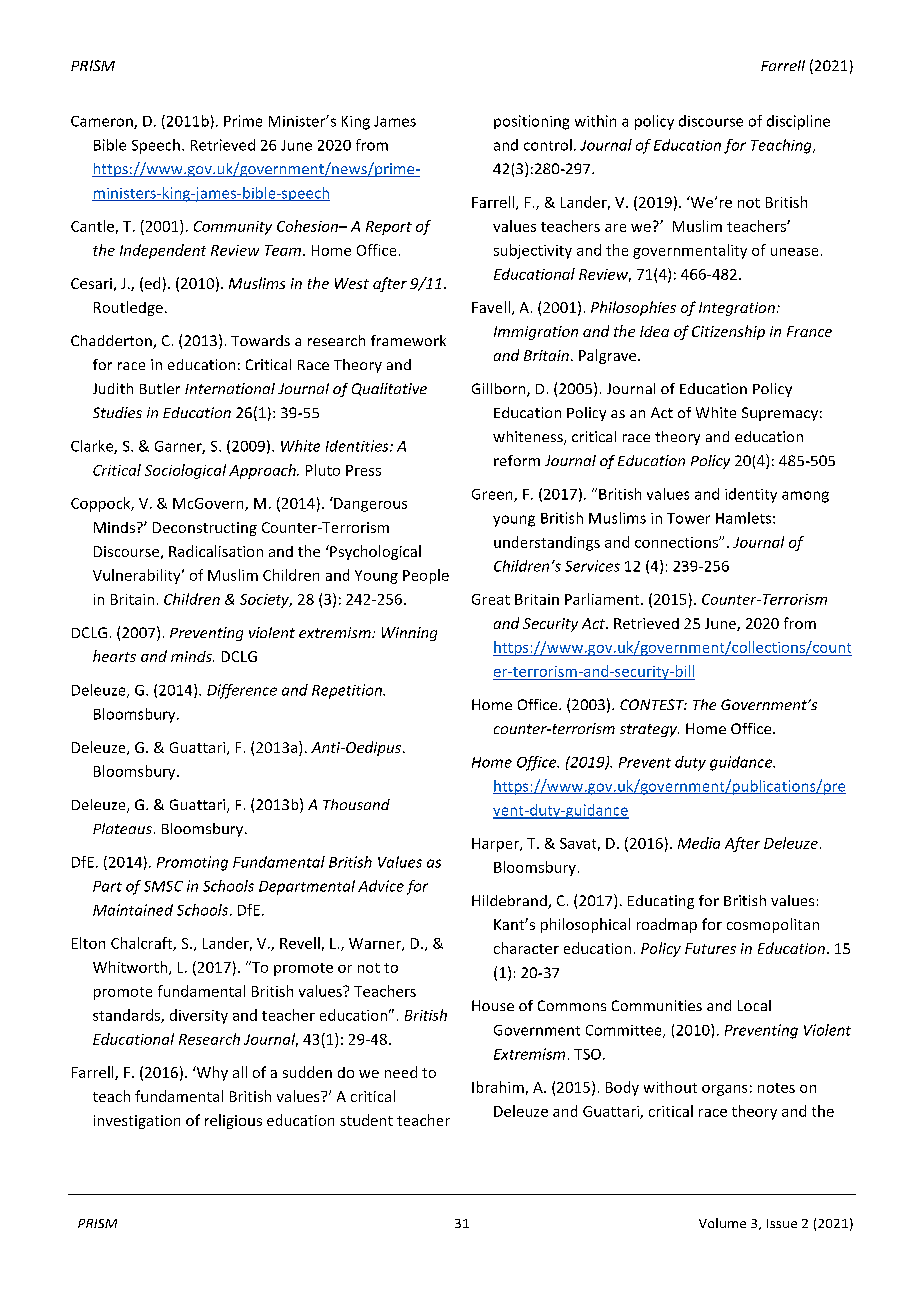 This image has height=1308, width=924. I want to click on Media, so click(699, 843).
